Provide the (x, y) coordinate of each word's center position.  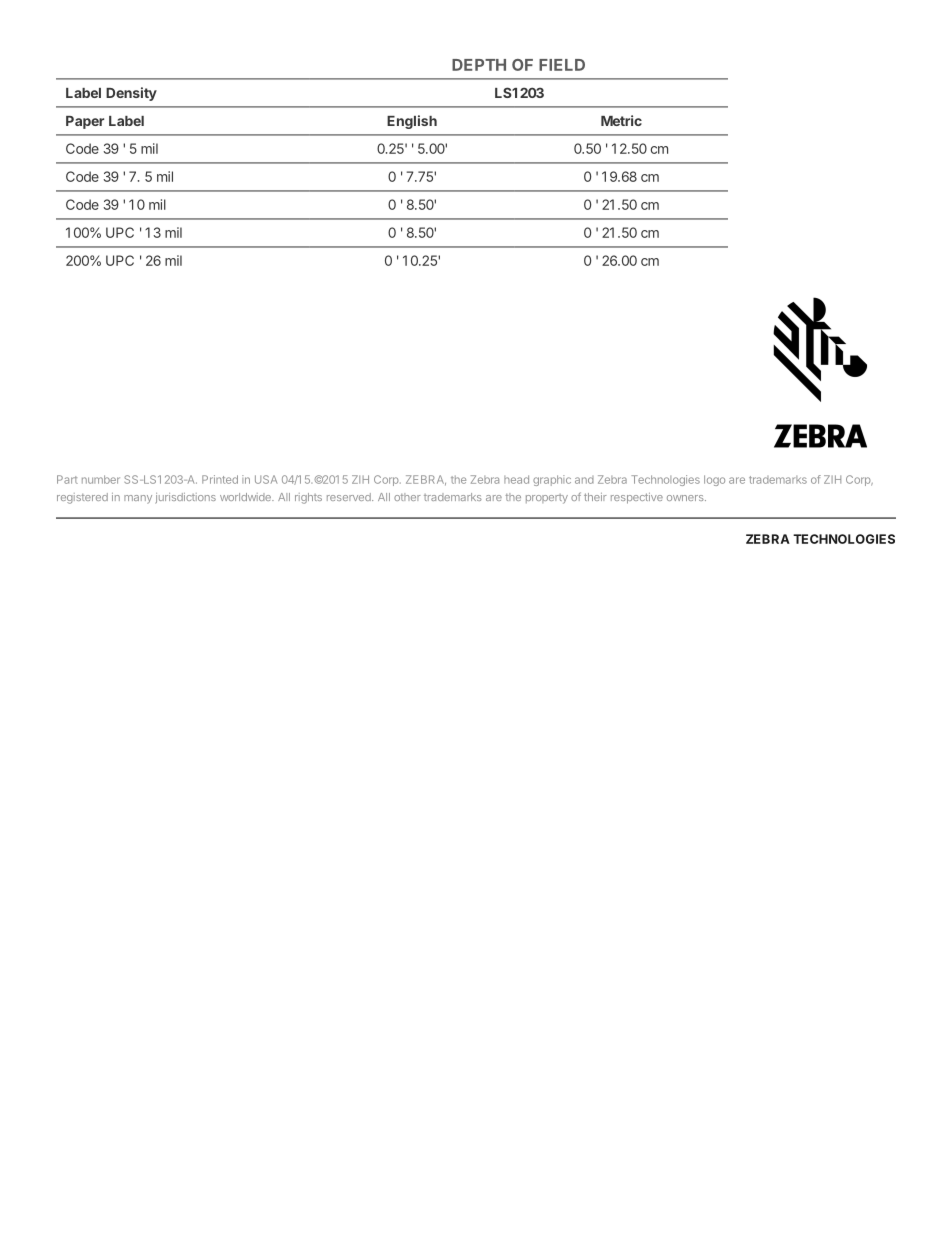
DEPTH (479, 65)
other (407, 497)
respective (637, 498)
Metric (621, 120)
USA (266, 479)
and (584, 480)
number (101, 479)
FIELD (562, 65)
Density (131, 94)
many (138, 499)
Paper (85, 122)
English (412, 122)
